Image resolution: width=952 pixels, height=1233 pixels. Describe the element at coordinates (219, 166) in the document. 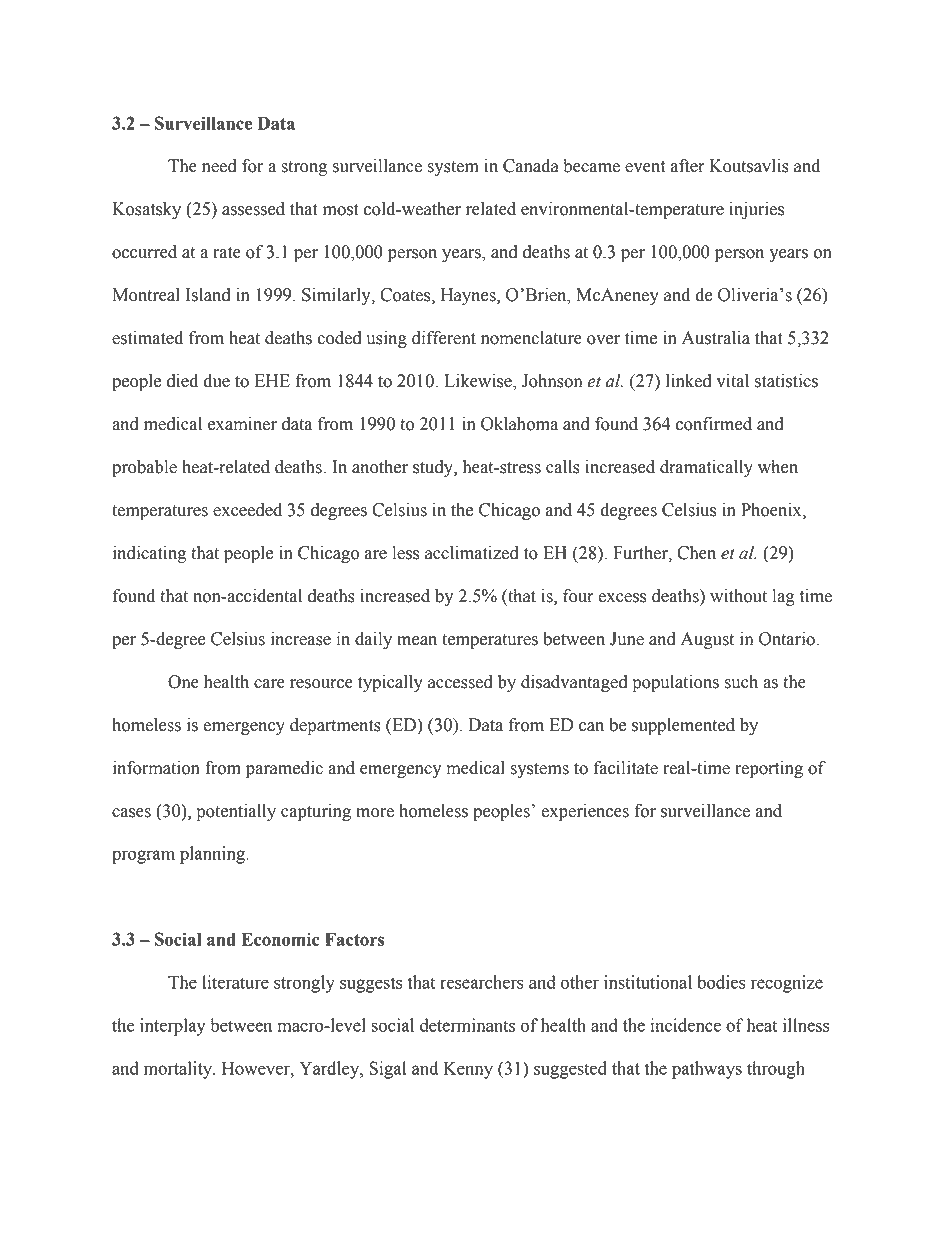

I see `need` at that location.
